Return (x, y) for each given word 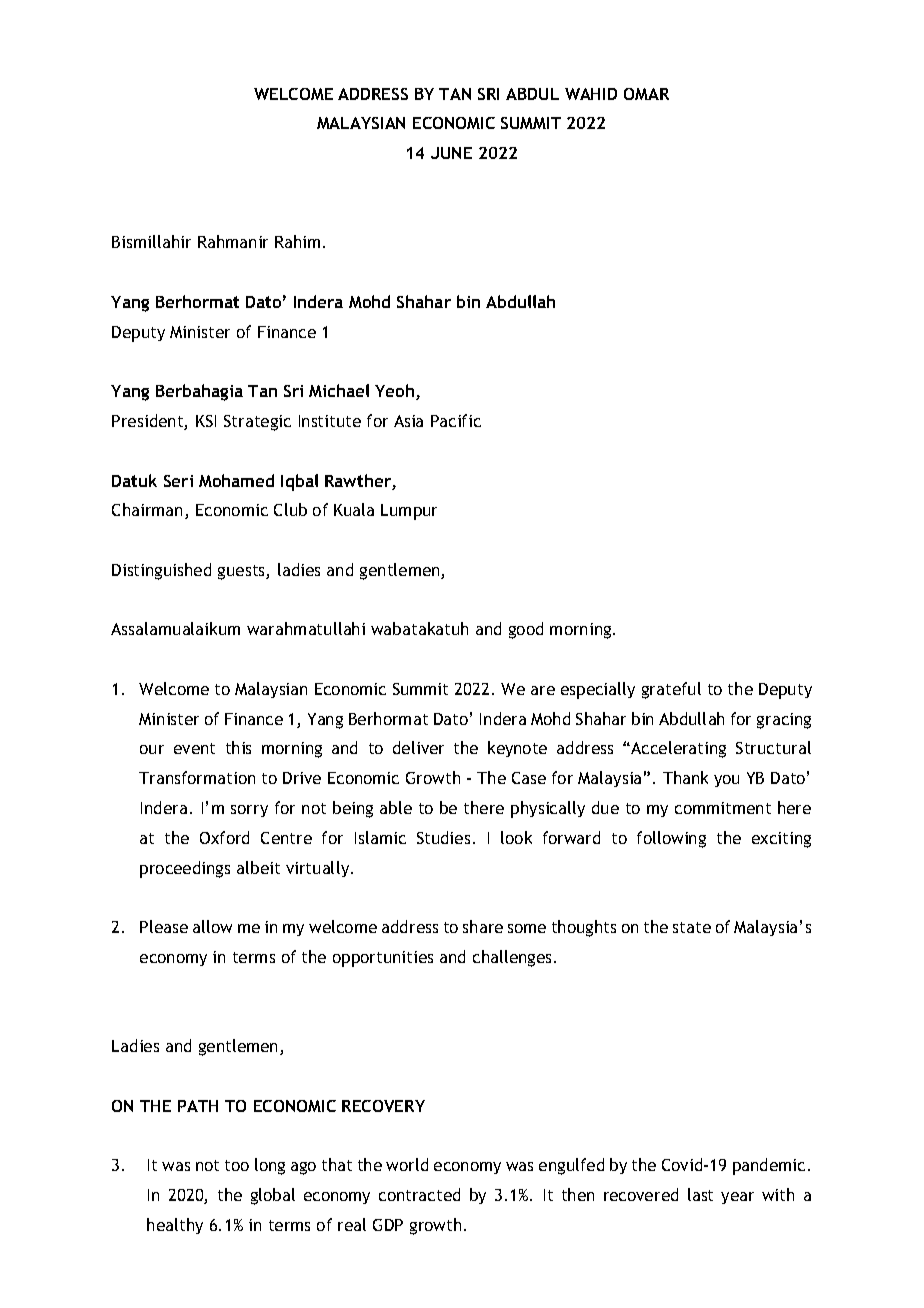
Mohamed (236, 480)
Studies (443, 837)
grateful (671, 690)
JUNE (451, 153)
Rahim (297, 241)
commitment (723, 808)
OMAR (646, 94)
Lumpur (409, 512)
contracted (419, 1194)
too (237, 1165)
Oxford (224, 837)
